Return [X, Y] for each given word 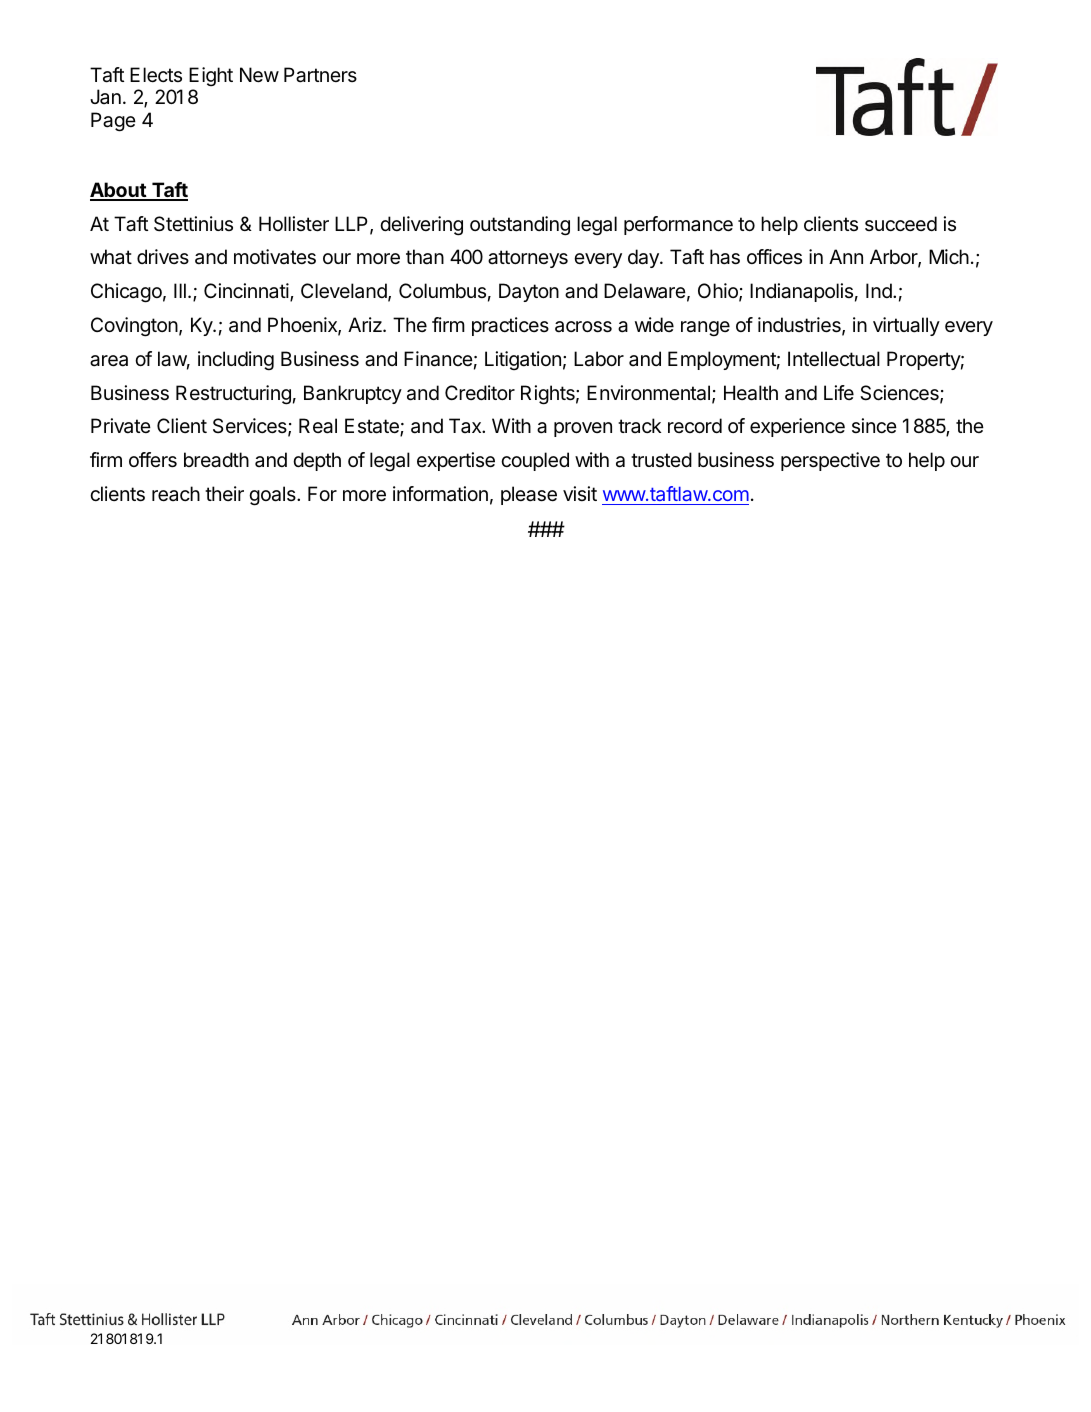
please [529, 495]
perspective [830, 461]
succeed [901, 224]
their [224, 493]
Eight [211, 76]
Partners [320, 75]
